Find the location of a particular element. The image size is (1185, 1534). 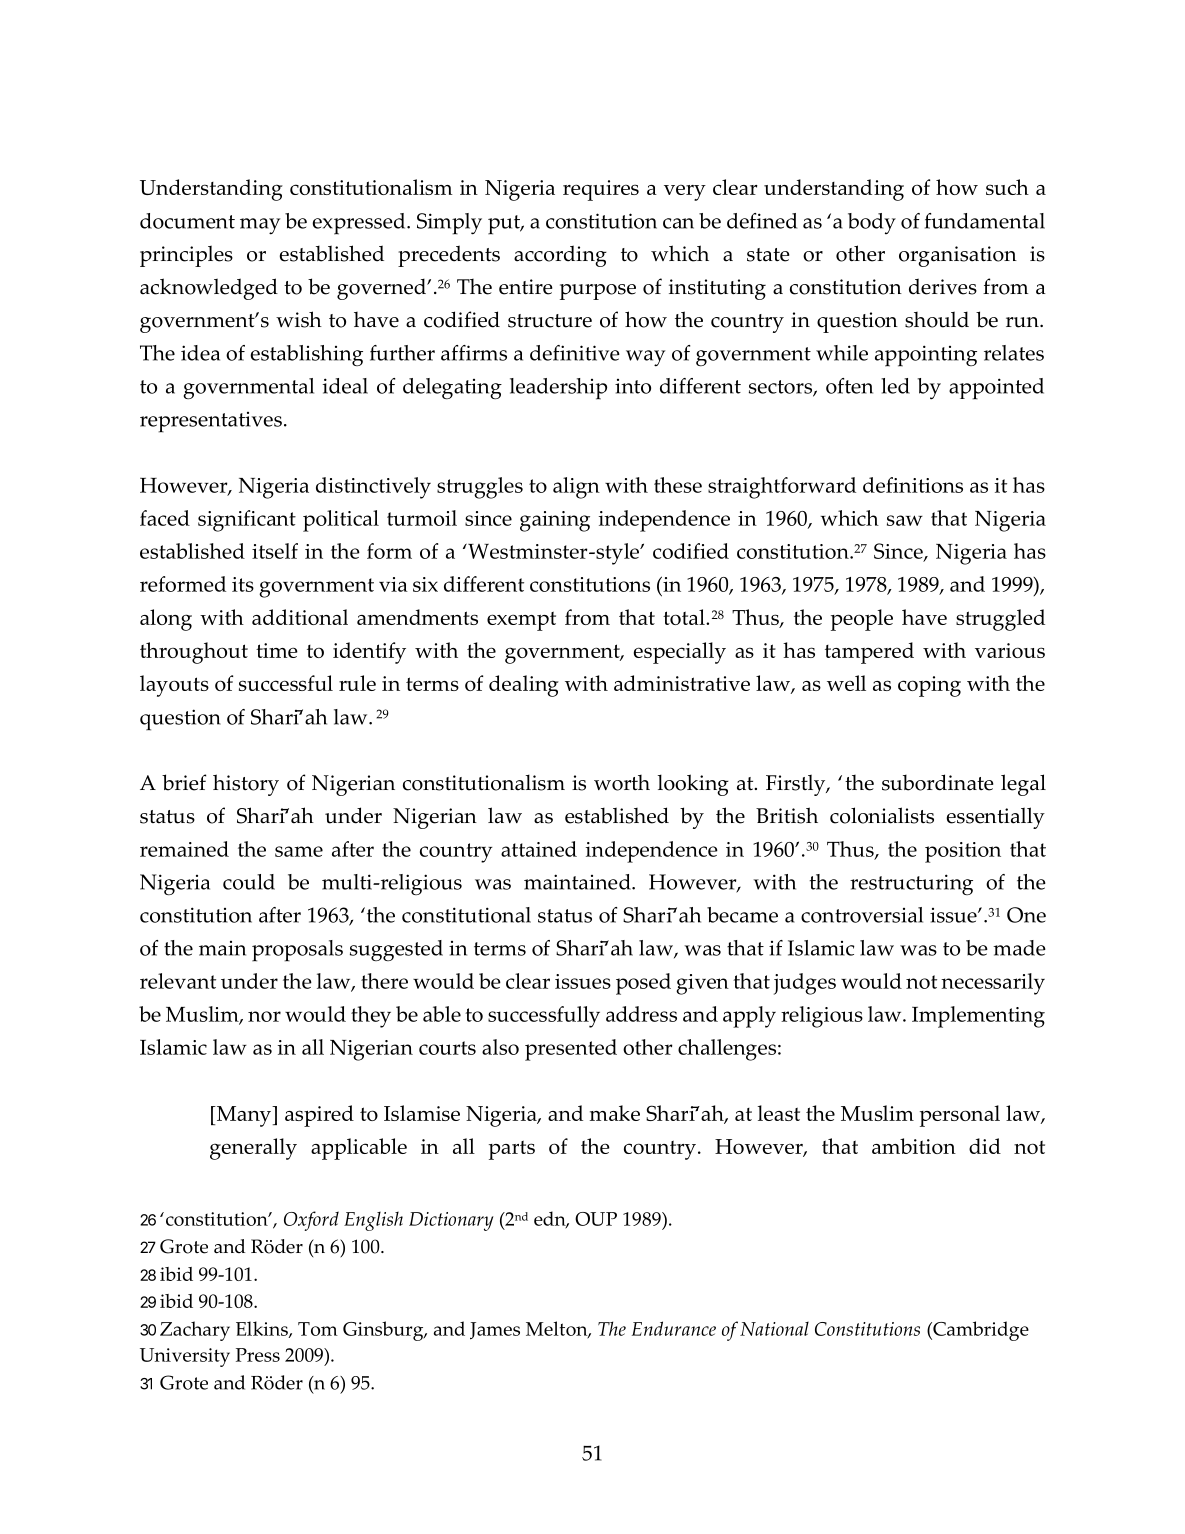

additional is located at coordinates (300, 617).
